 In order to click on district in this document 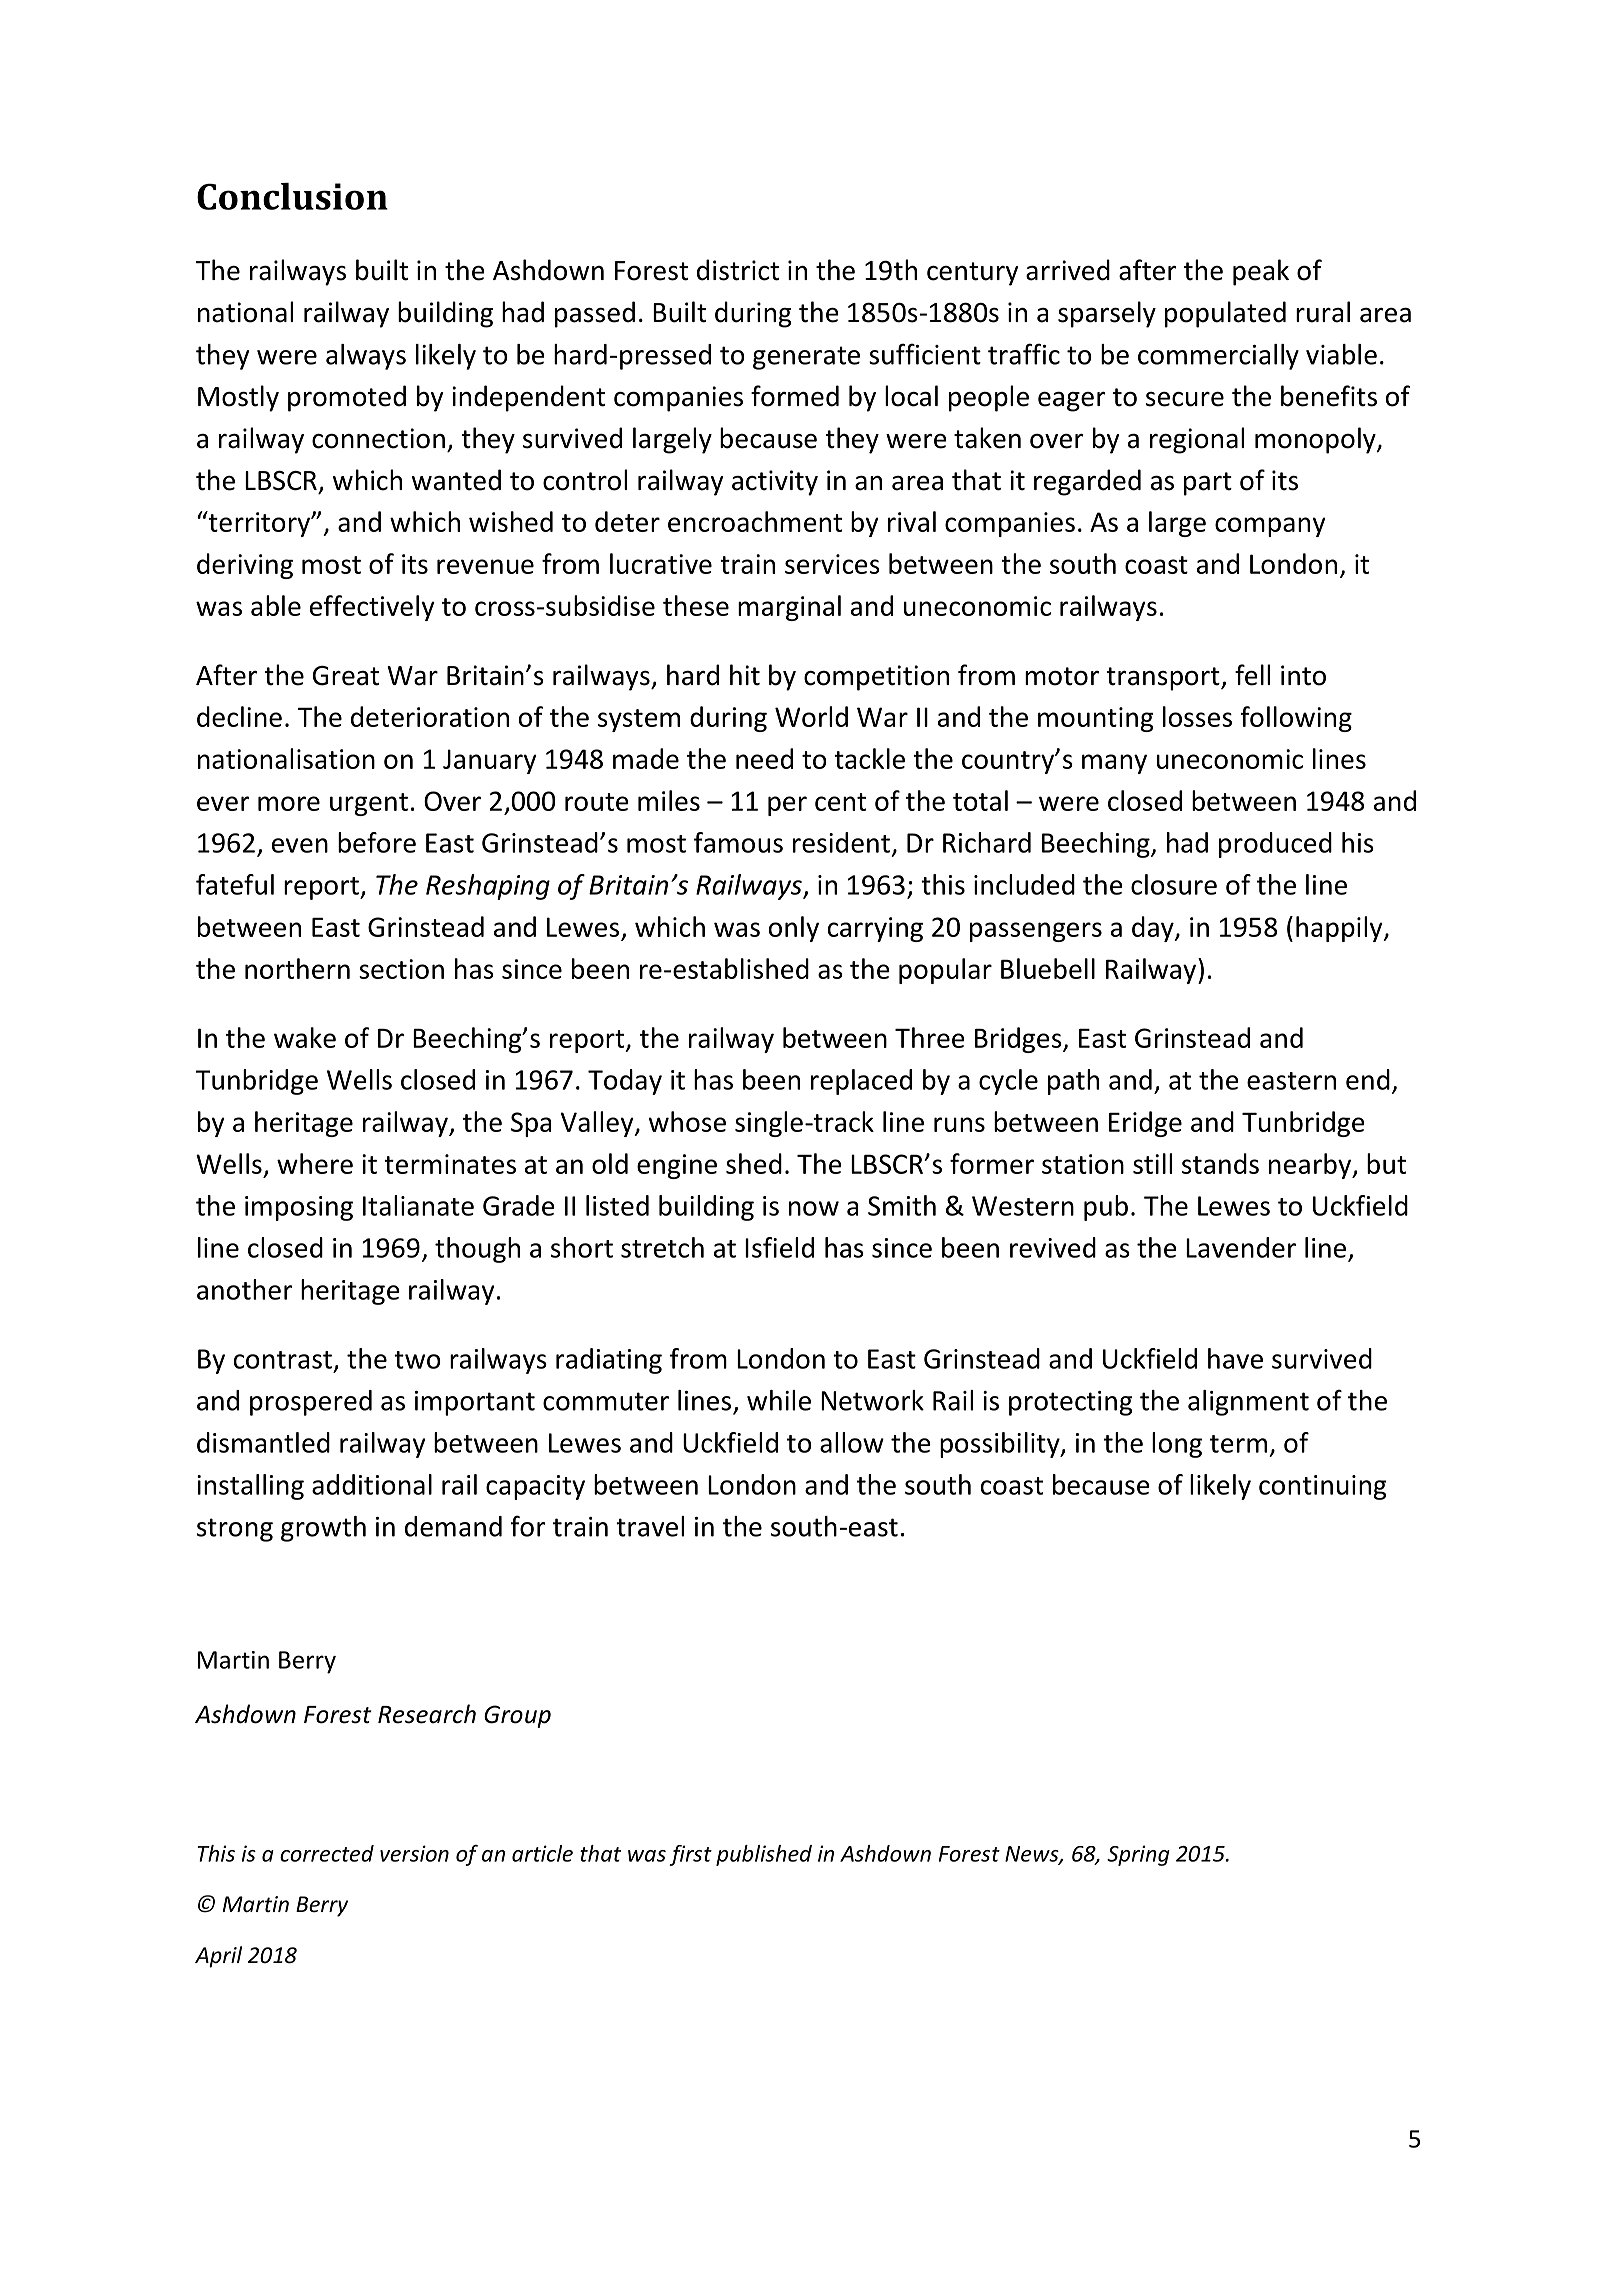, I will do `click(738, 270)`.
